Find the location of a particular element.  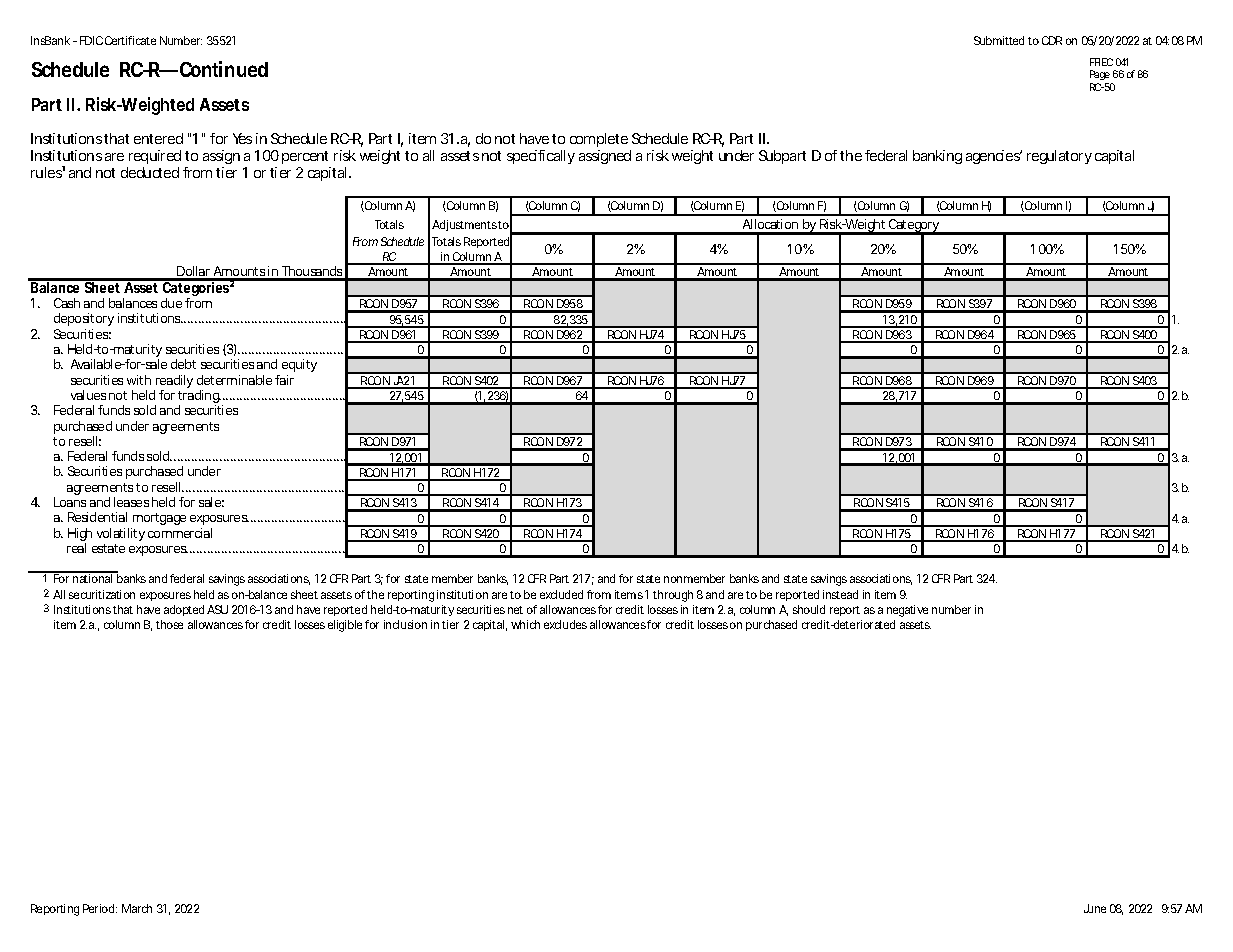

due is located at coordinates (171, 303).
